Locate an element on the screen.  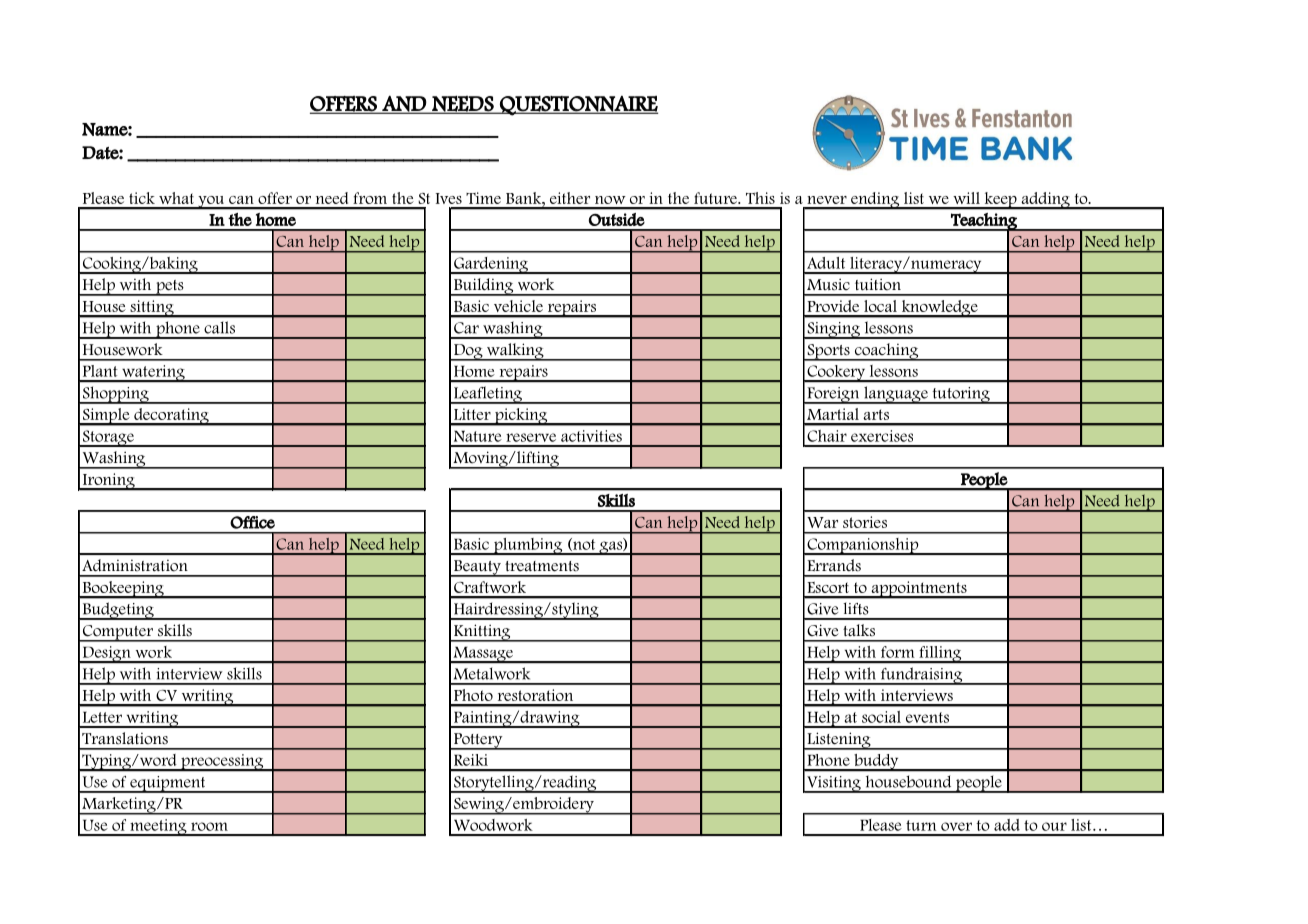
walking is located at coordinates (515, 352).
